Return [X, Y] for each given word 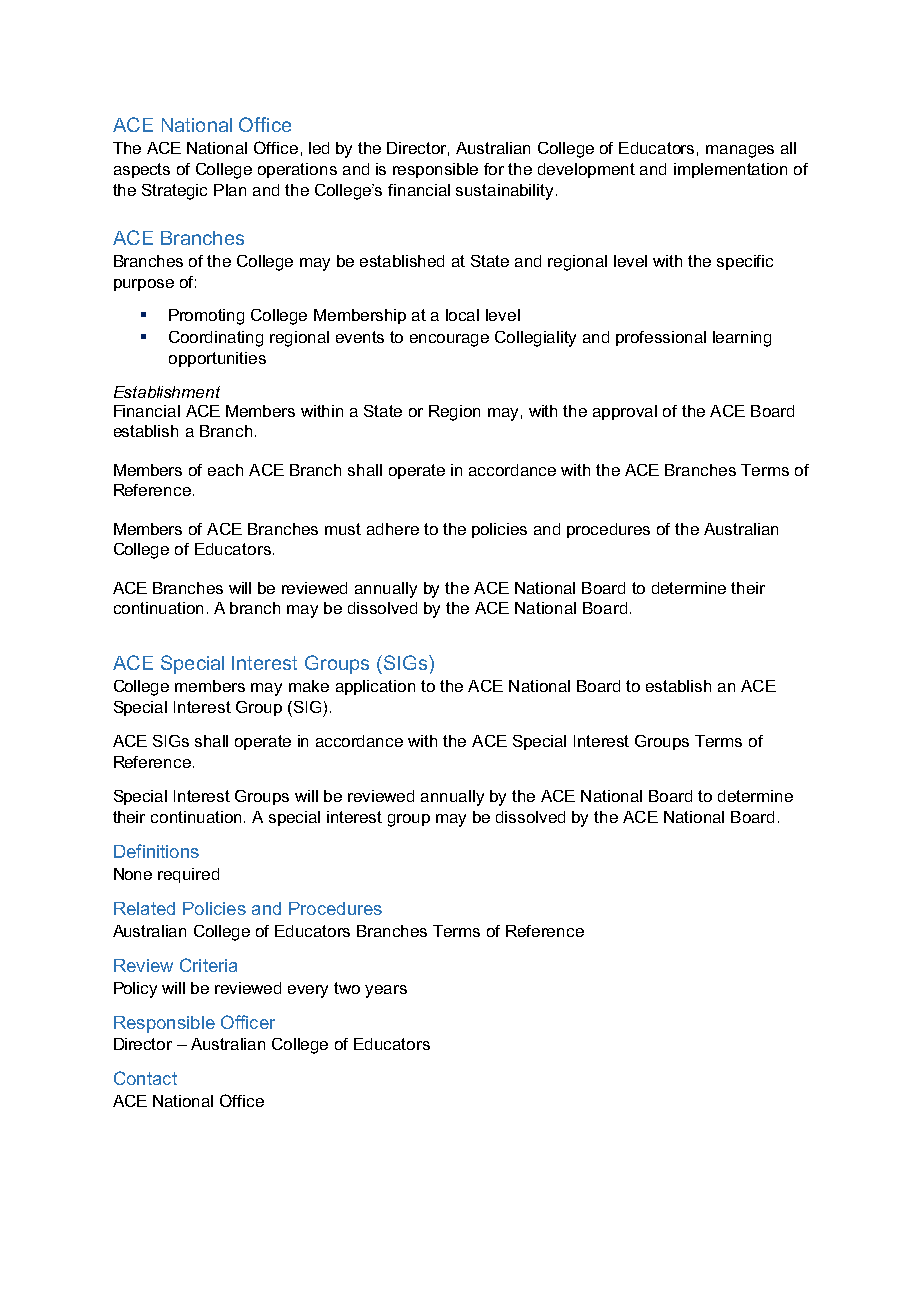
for [494, 169]
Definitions [156, 851]
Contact [145, 1078]
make [309, 686]
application [375, 687]
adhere [393, 529]
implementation [730, 170]
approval [625, 412]
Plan [230, 190]
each [225, 470]
